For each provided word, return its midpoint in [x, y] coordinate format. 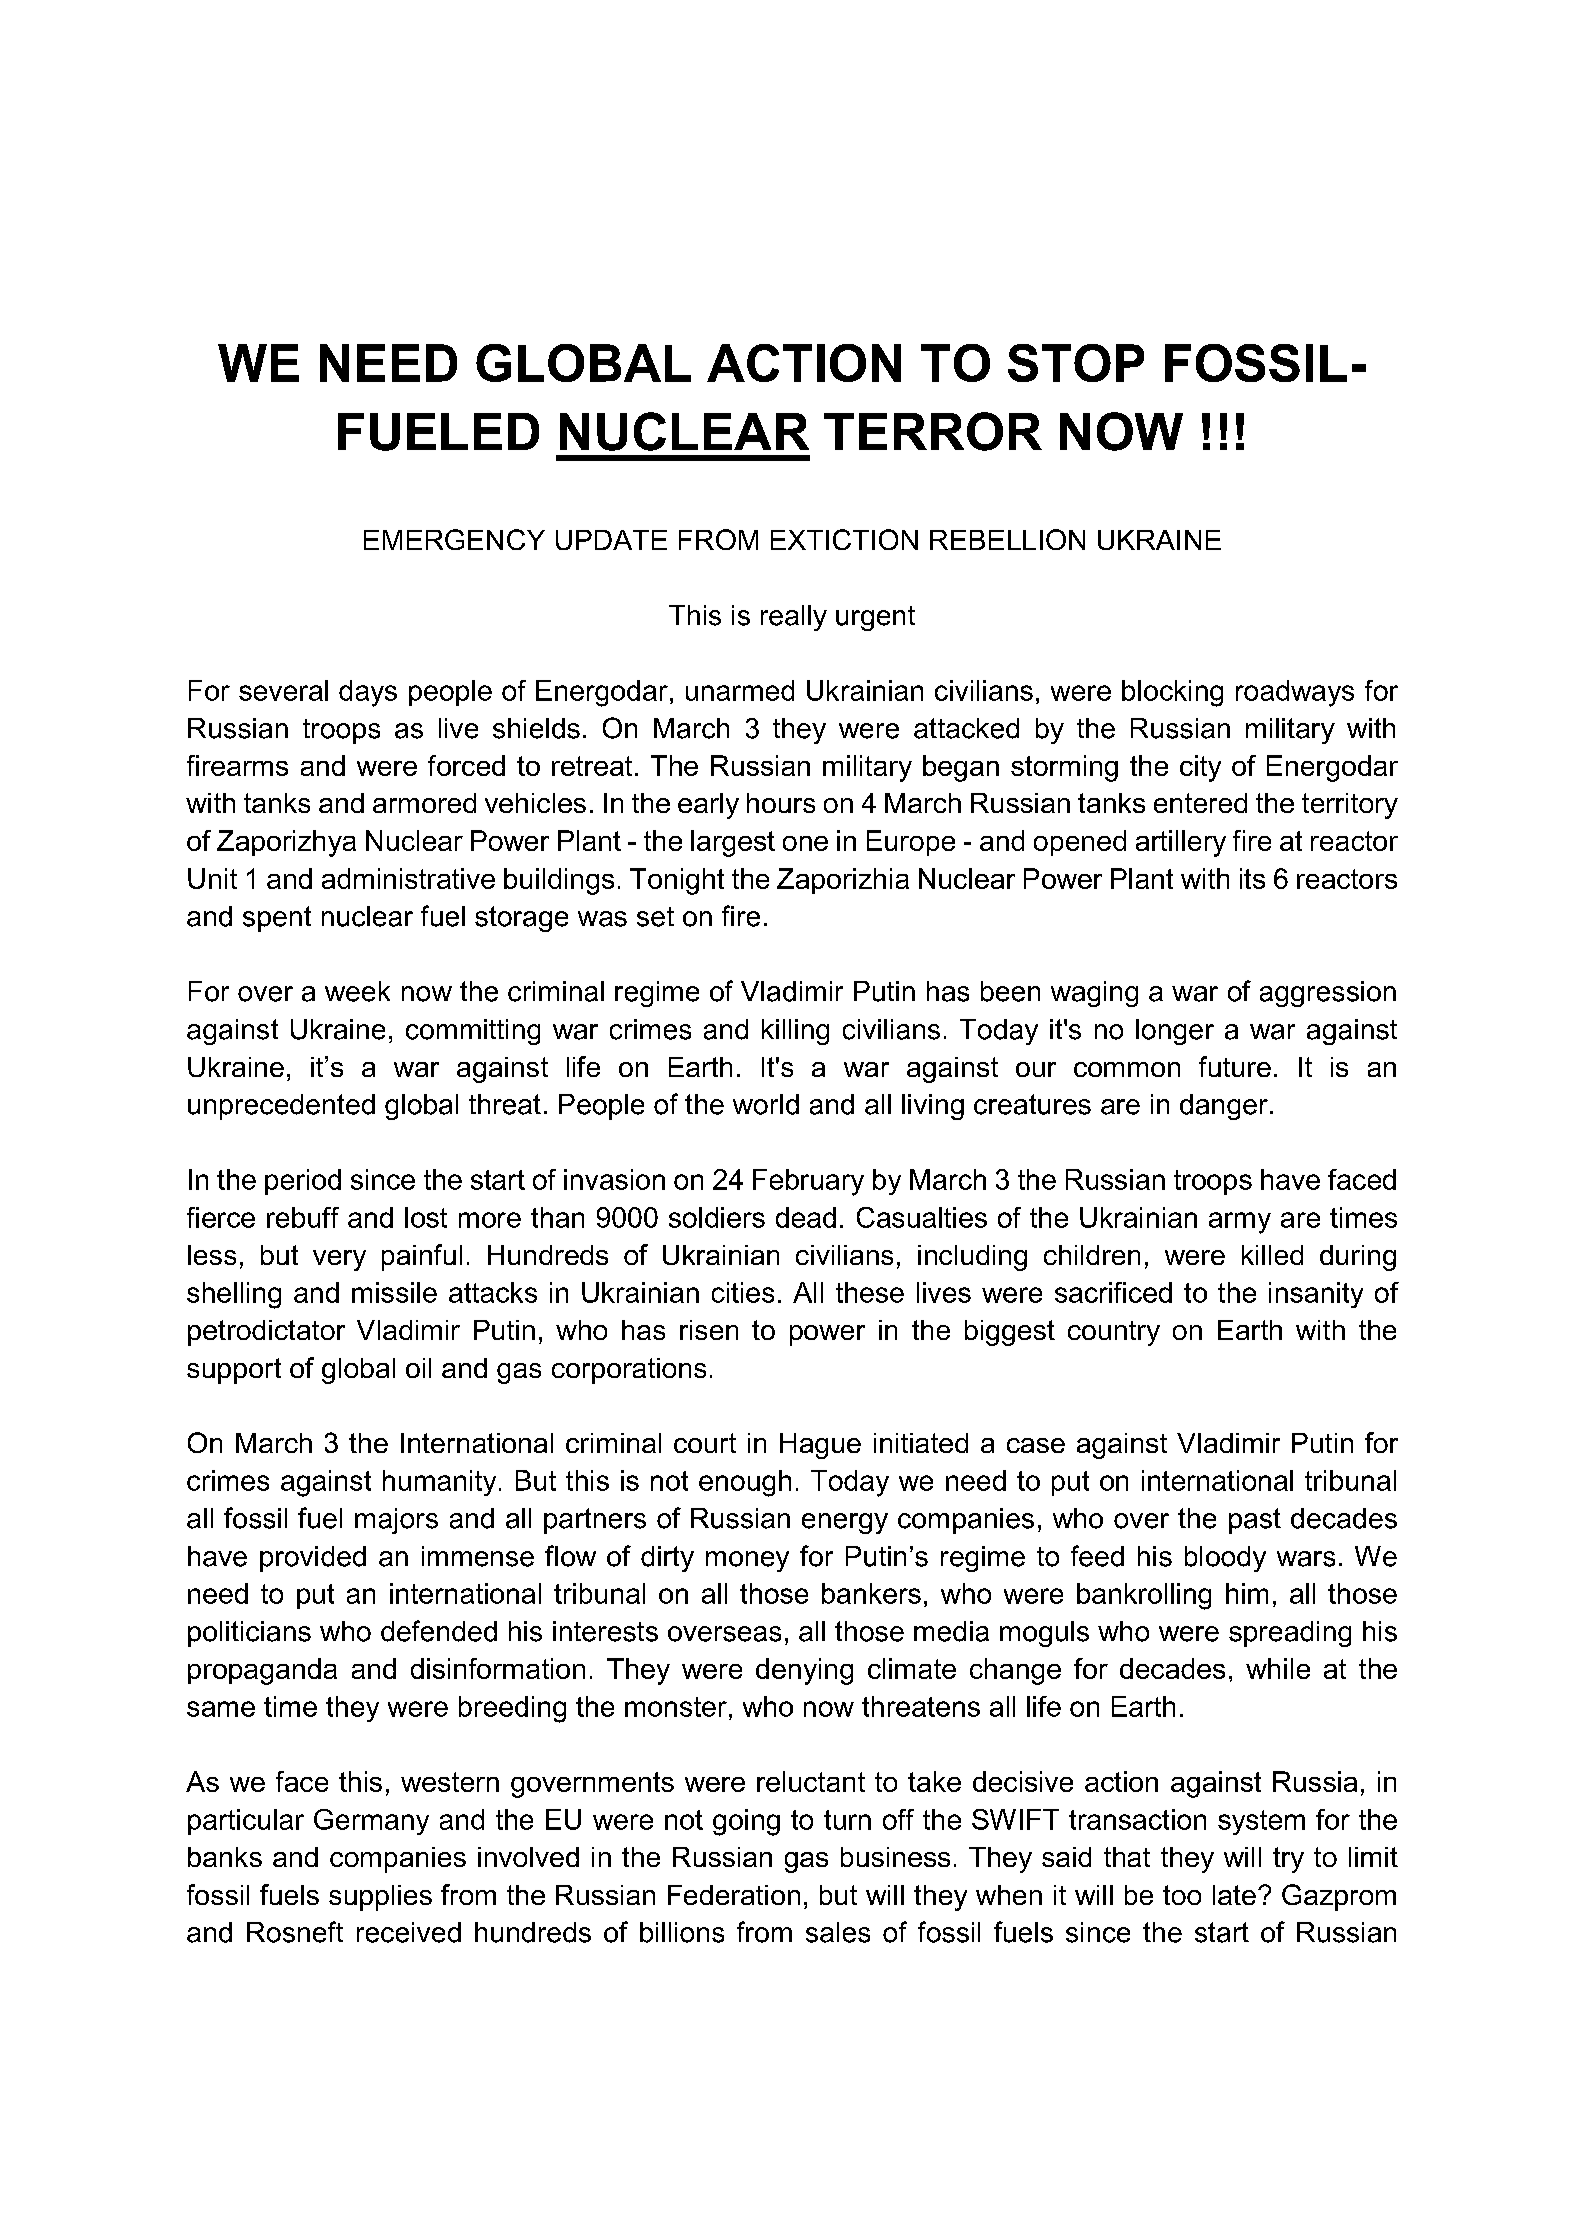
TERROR [933, 431]
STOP [1076, 363]
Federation [734, 1895]
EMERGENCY [454, 539]
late [1234, 1895]
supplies [380, 1898]
